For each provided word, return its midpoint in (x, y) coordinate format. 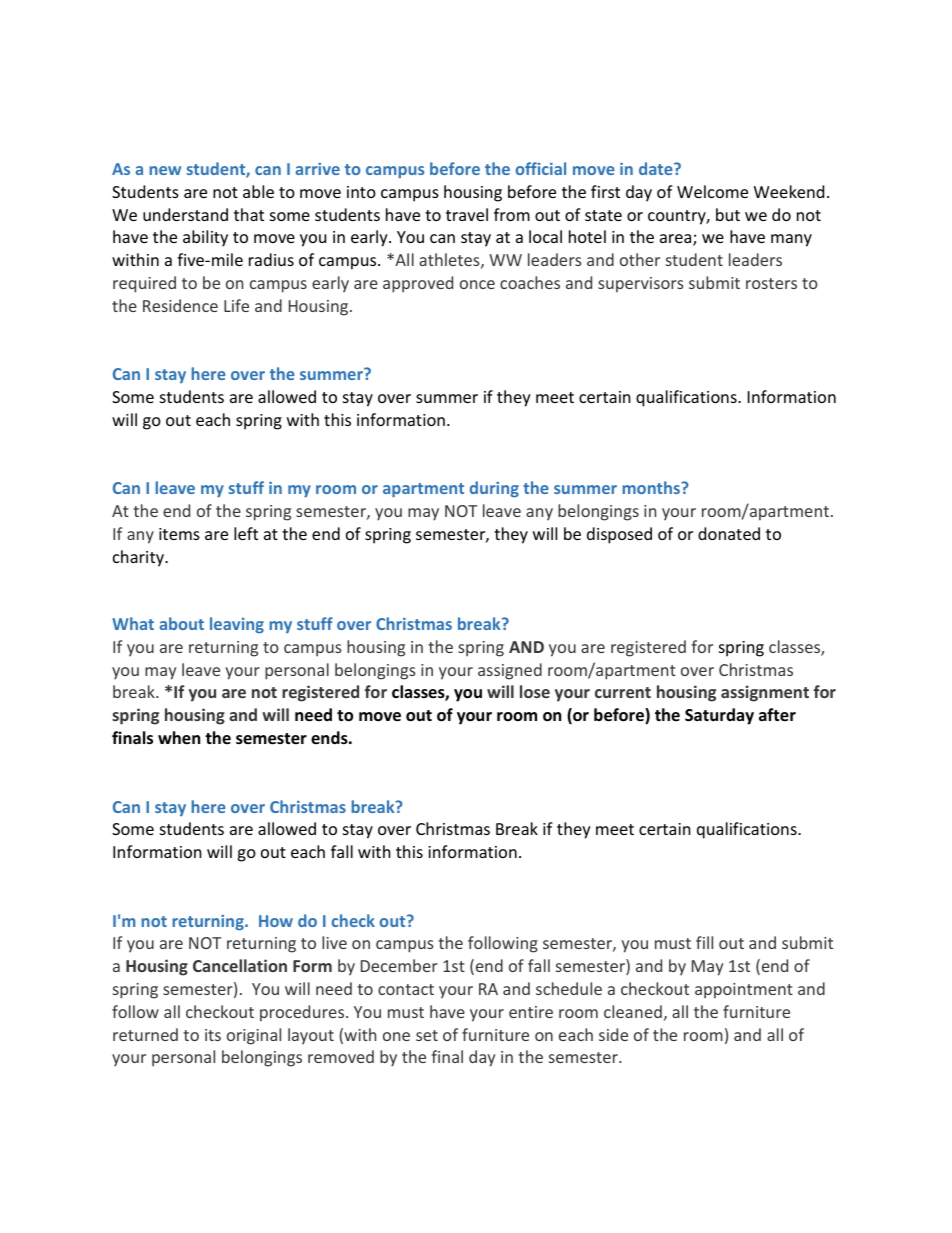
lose (535, 691)
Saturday (719, 716)
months (652, 487)
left (246, 533)
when (179, 738)
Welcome (712, 191)
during (494, 489)
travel (467, 214)
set (427, 1035)
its (213, 1035)
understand (185, 214)
